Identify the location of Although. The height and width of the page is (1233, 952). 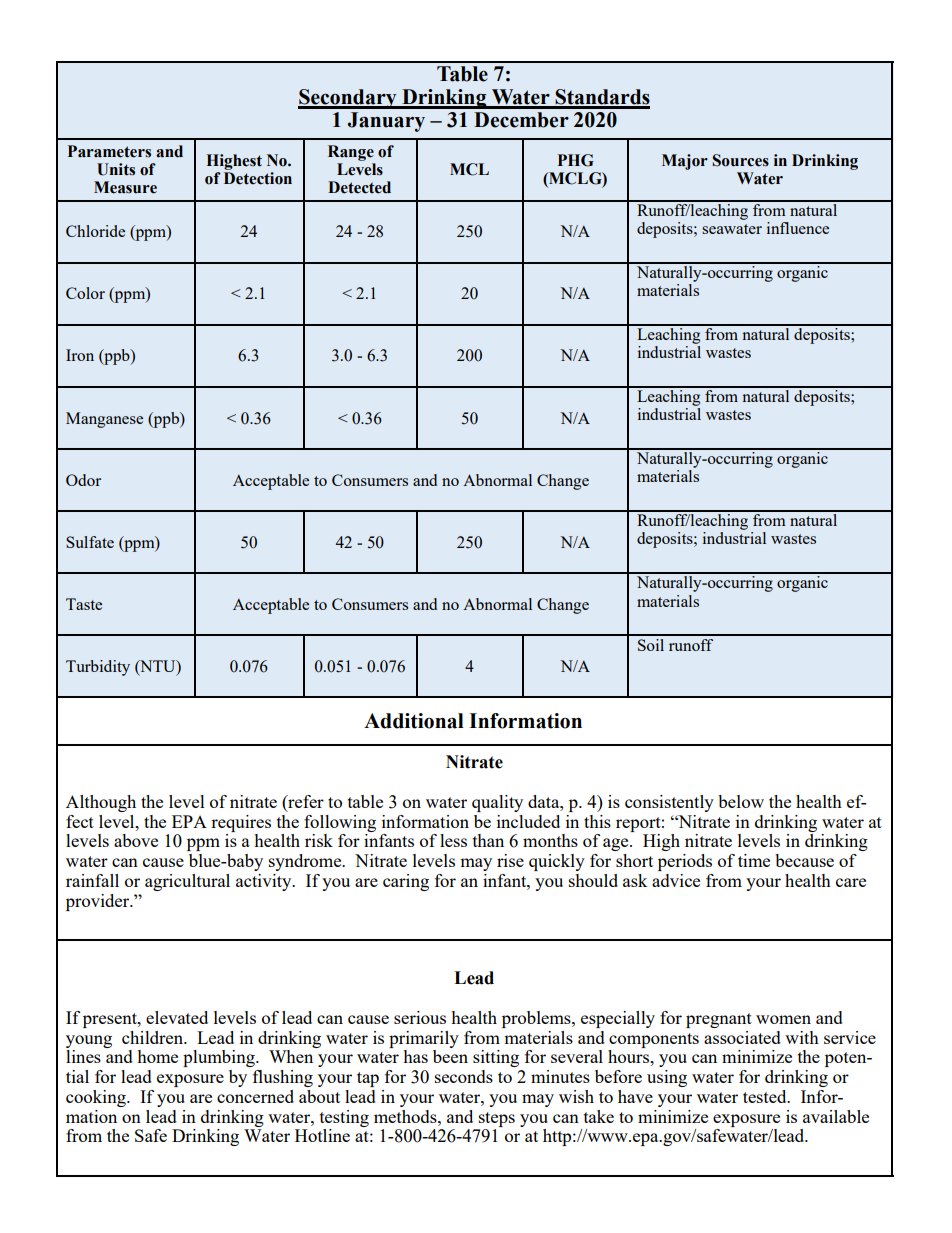
(101, 803).
